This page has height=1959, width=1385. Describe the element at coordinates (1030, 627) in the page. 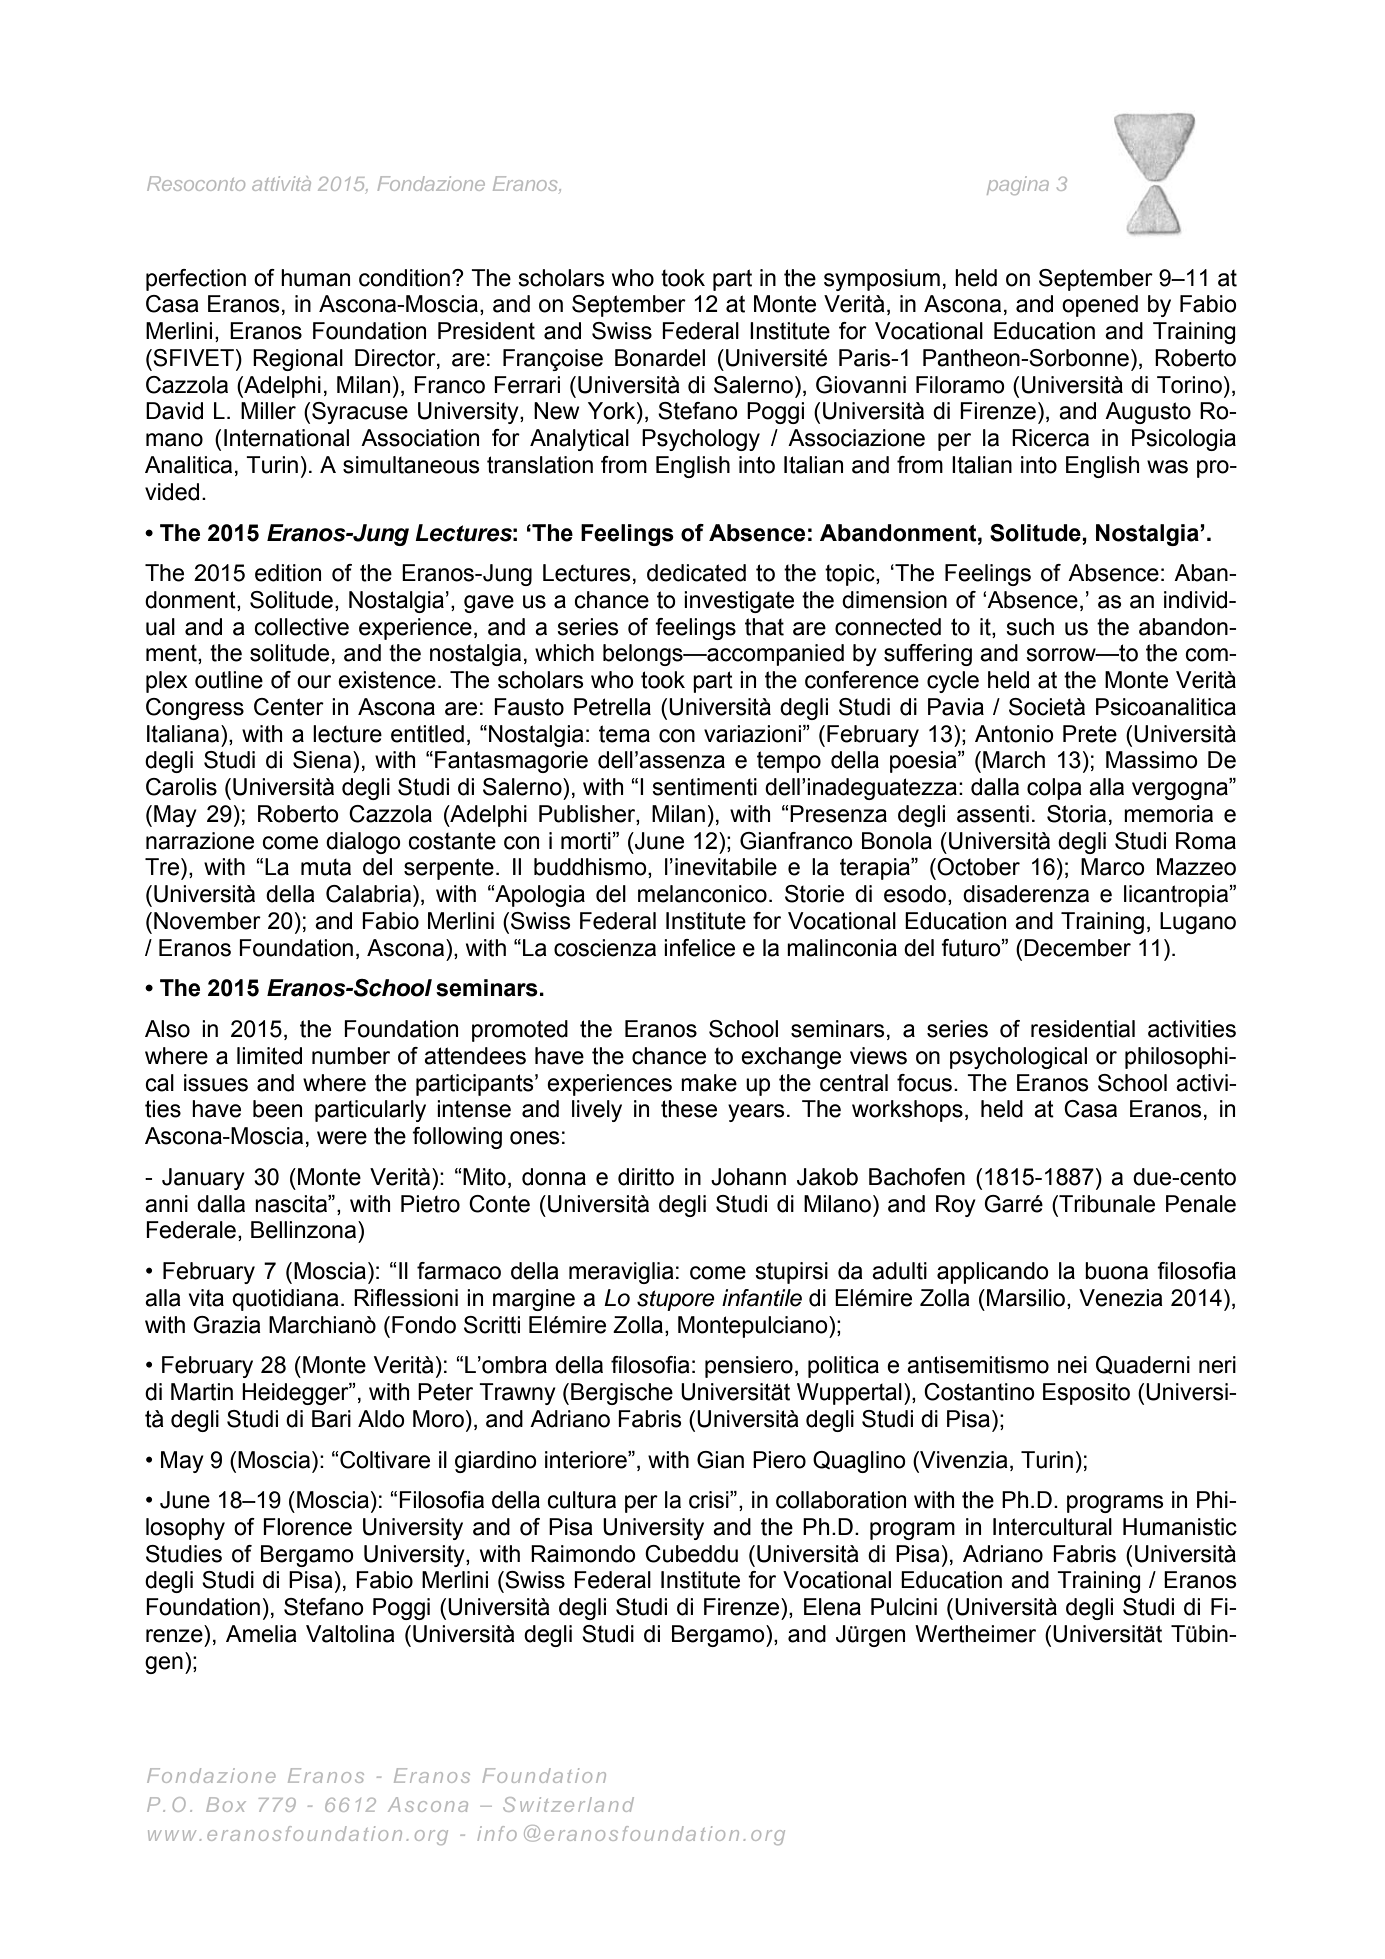

I see `such` at that location.
